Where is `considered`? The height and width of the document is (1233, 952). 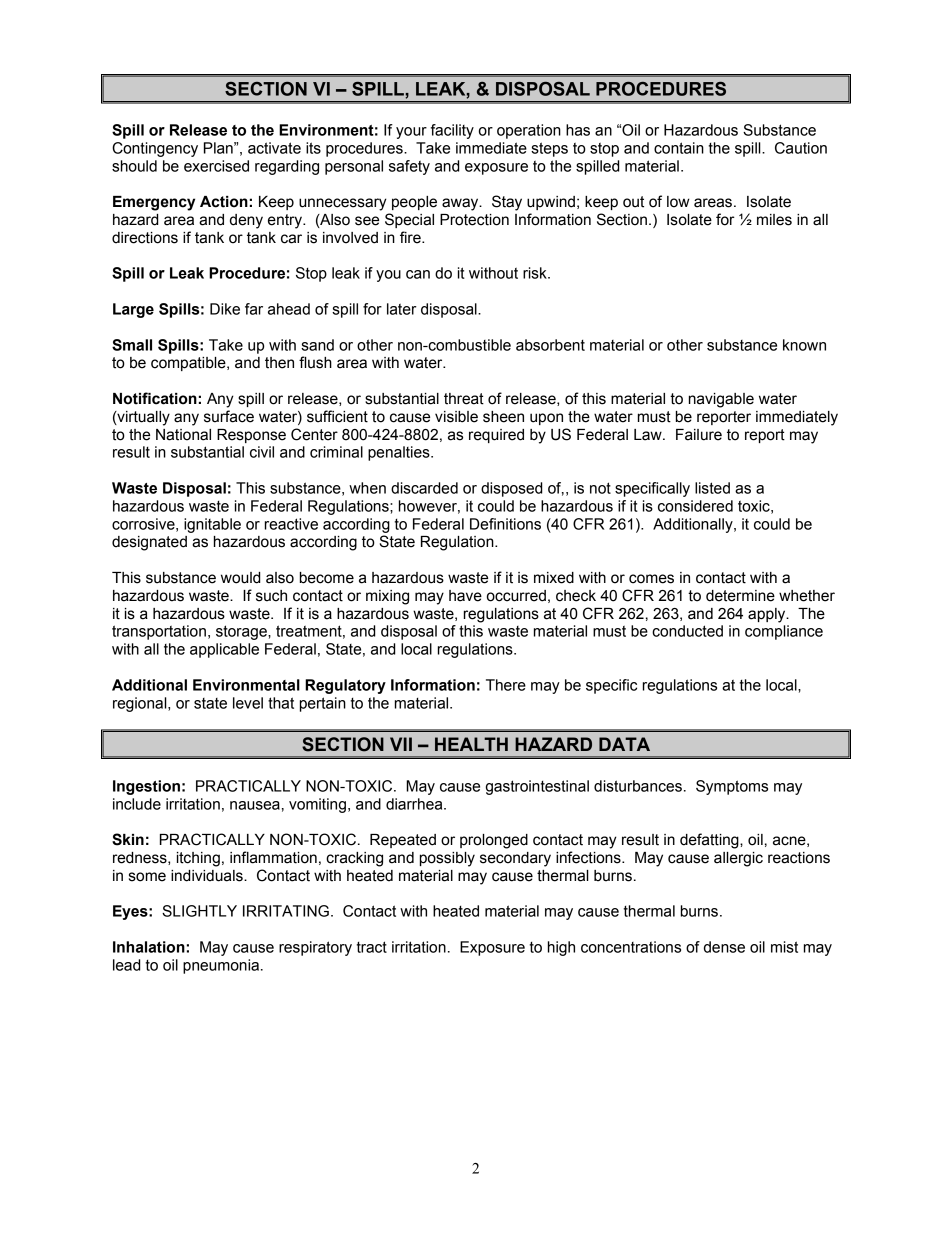
considered is located at coordinates (695, 506).
